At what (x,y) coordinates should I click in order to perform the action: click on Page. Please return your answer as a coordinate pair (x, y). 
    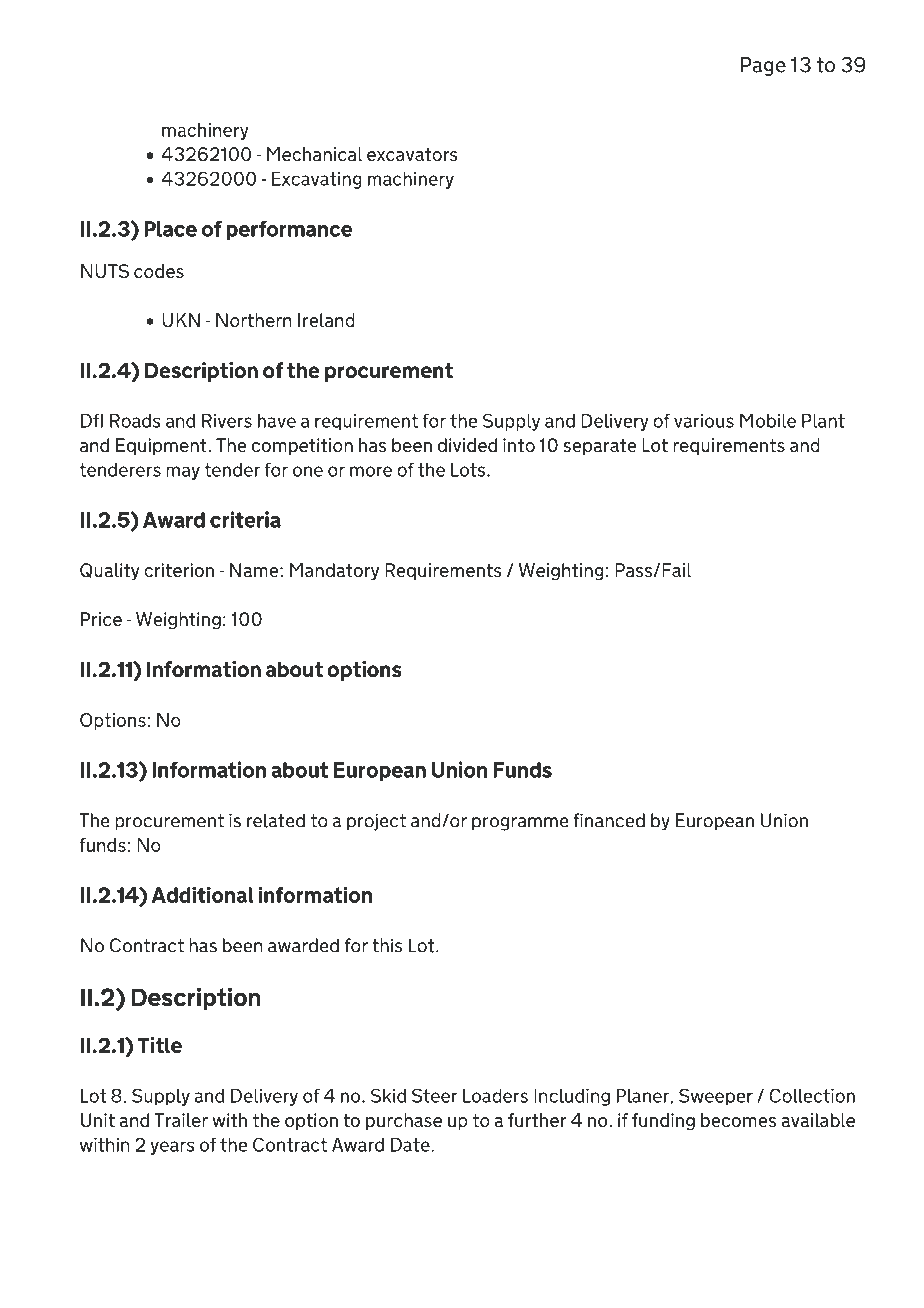
    Looking at the image, I should click on (763, 66).
